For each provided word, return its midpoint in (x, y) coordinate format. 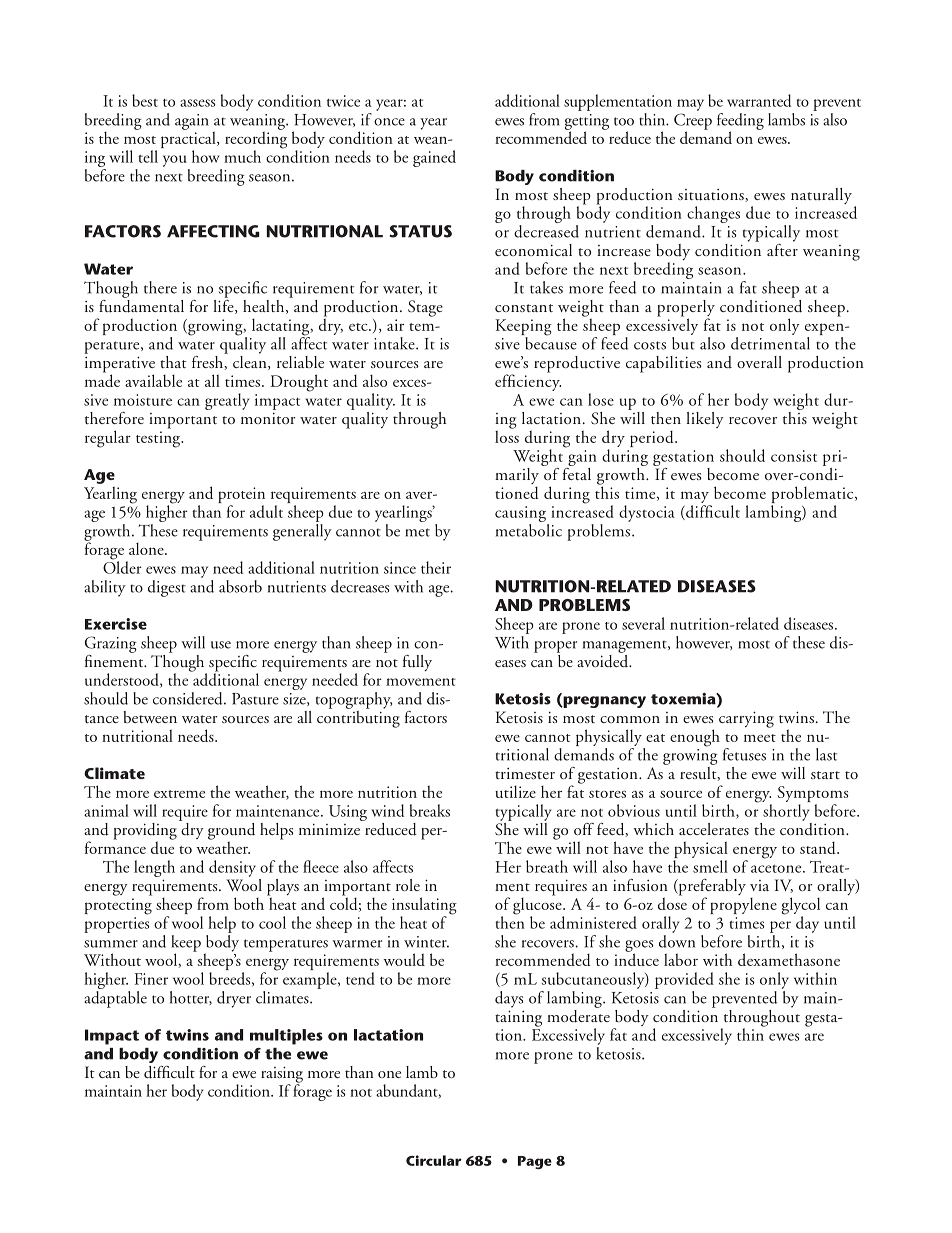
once (389, 122)
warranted (759, 100)
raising (282, 1075)
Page (535, 1163)
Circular (434, 1160)
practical (189, 140)
